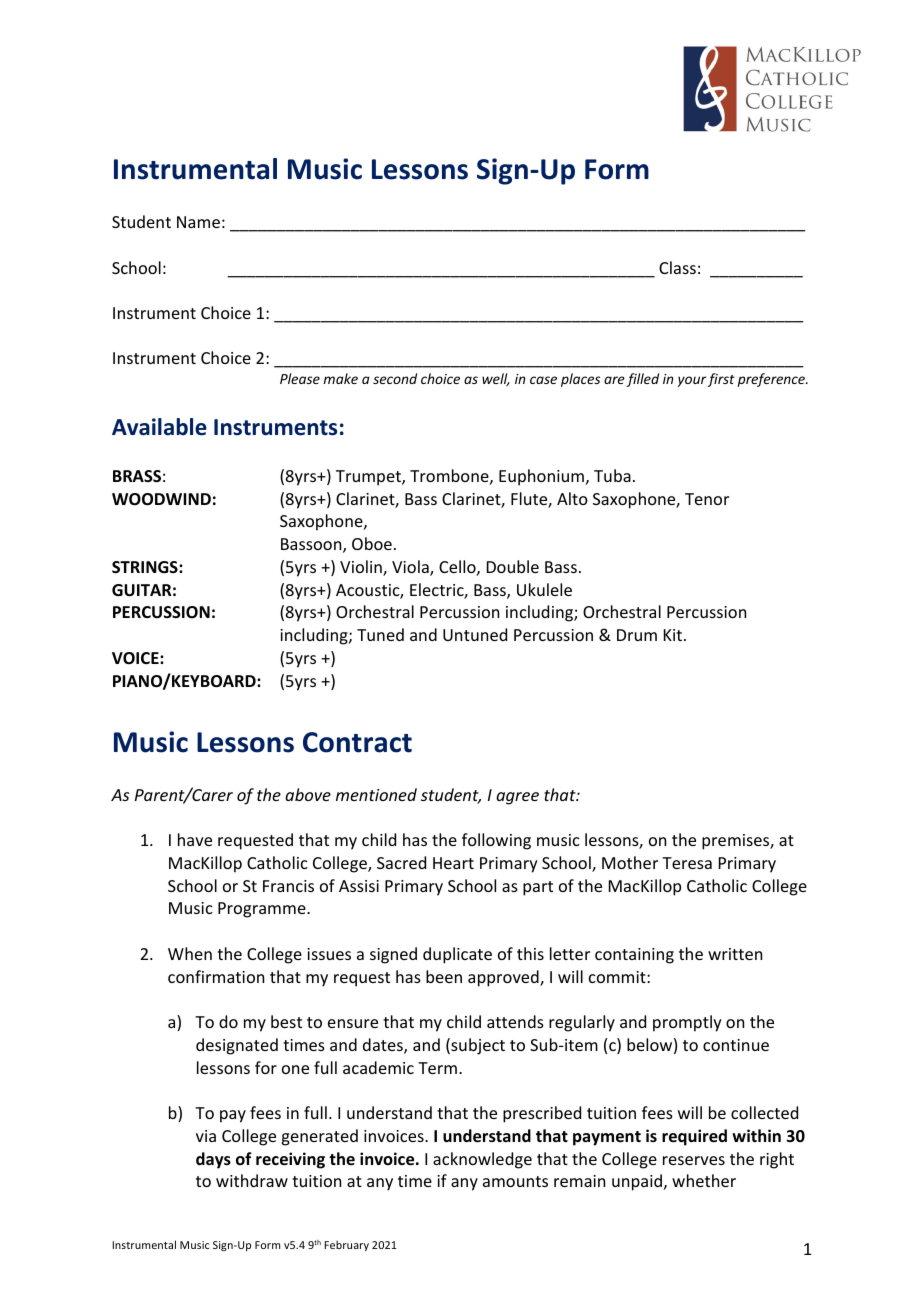 The height and width of the image is (1308, 924). Describe the element at coordinates (496, 379) in the image. I see `well` at that location.
